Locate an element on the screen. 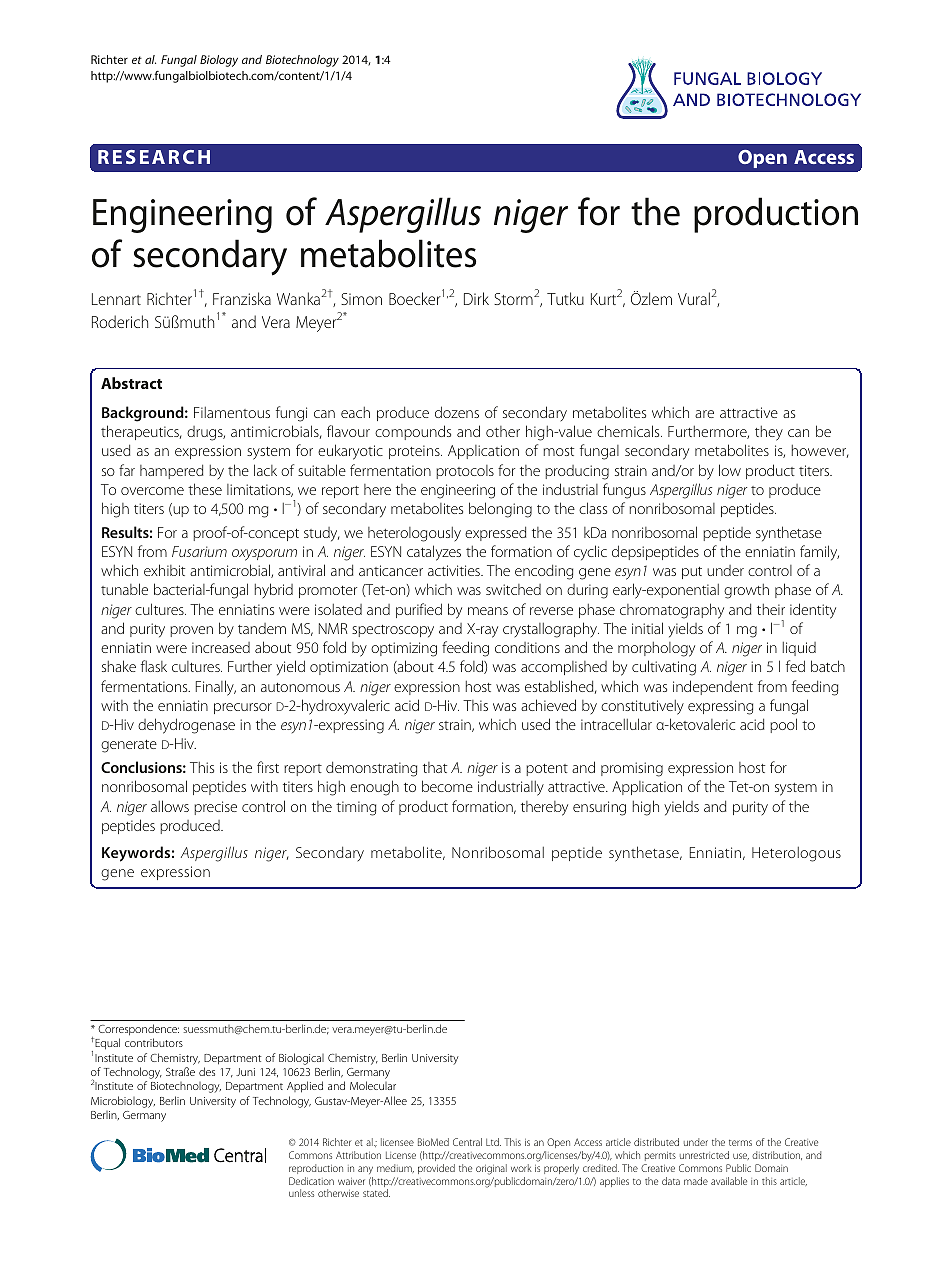  unless is located at coordinates (301, 1193).
